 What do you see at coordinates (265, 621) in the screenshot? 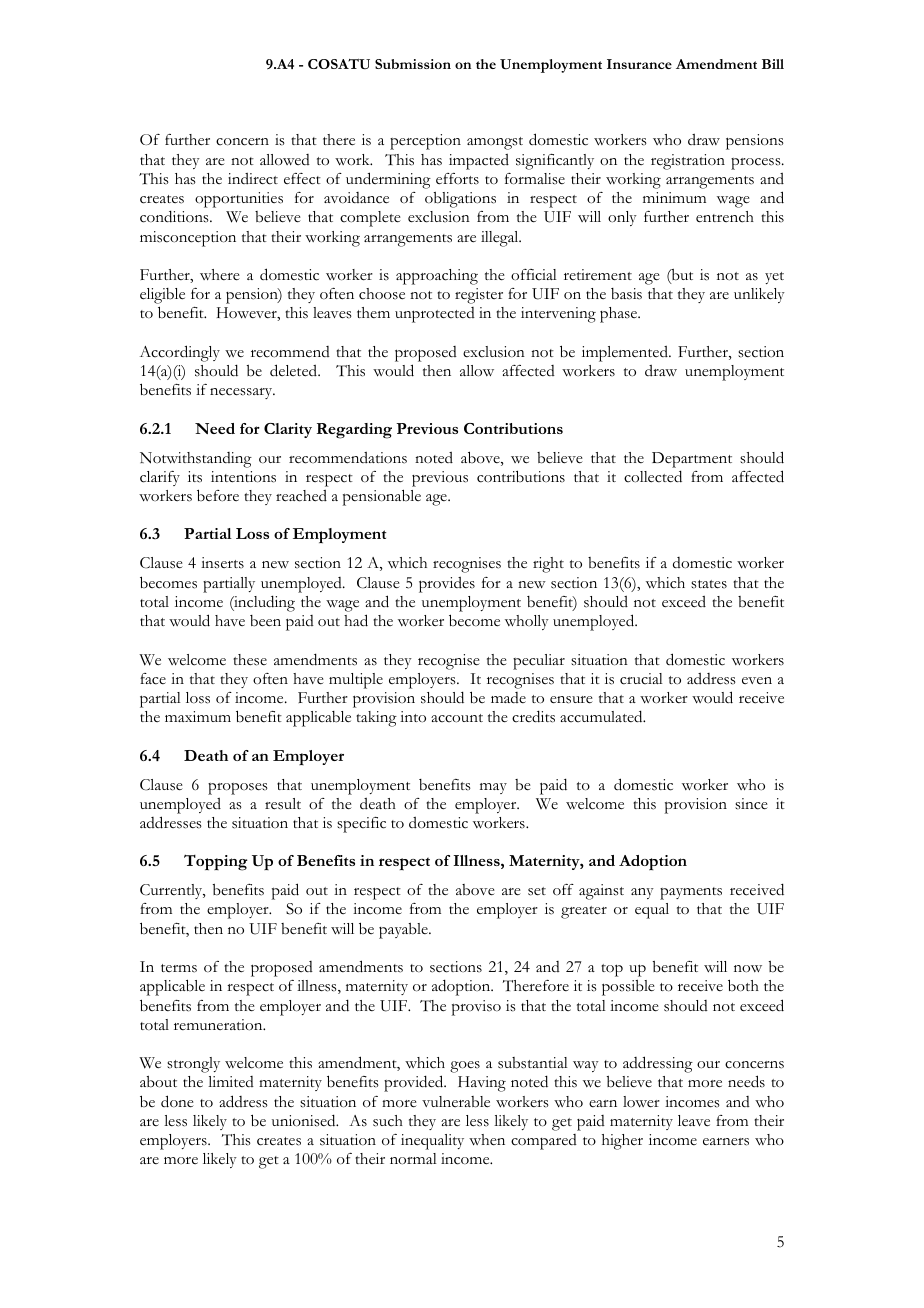
I see `been` at bounding box center [265, 621].
